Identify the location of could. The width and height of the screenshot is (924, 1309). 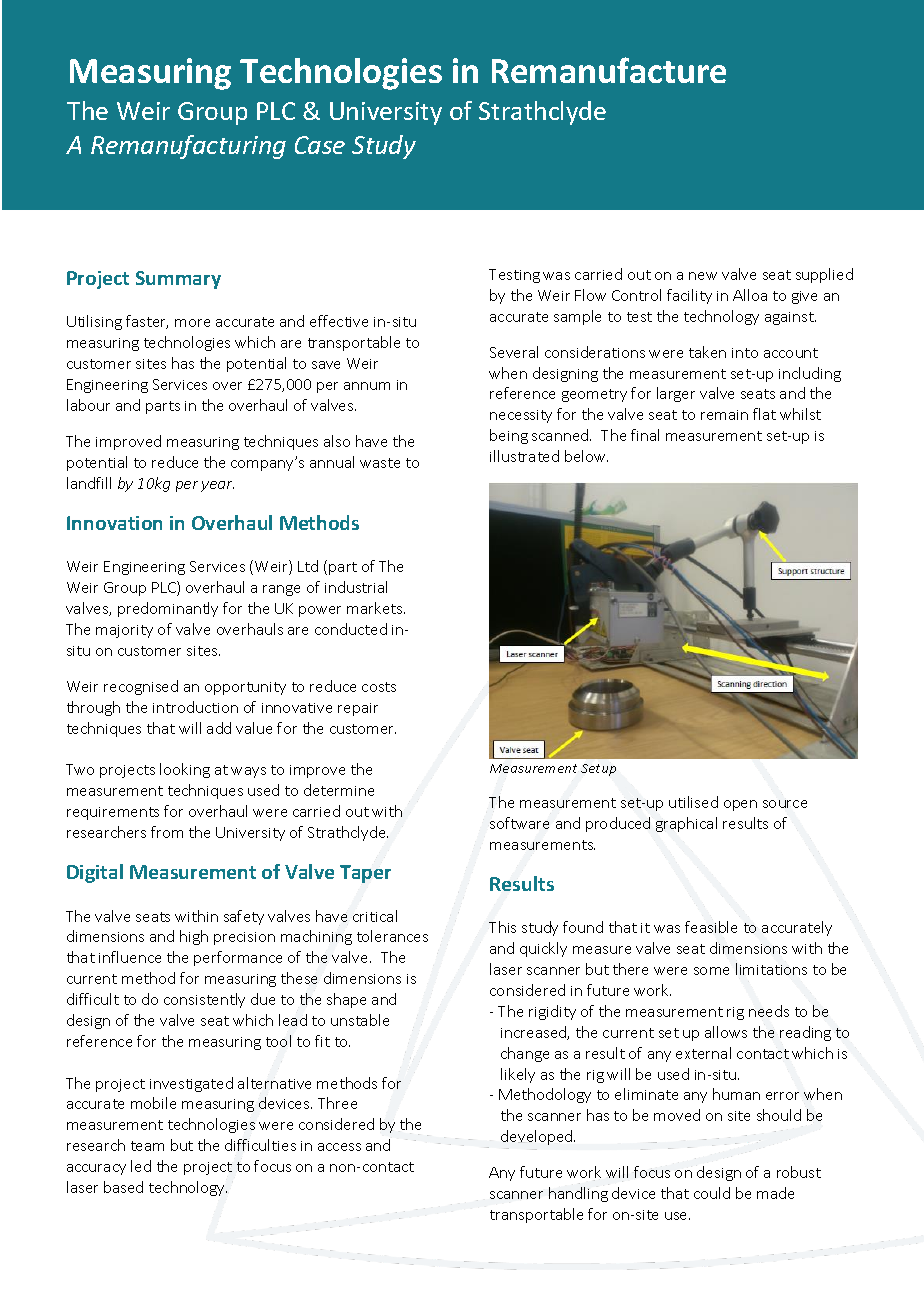
(712, 1193).
